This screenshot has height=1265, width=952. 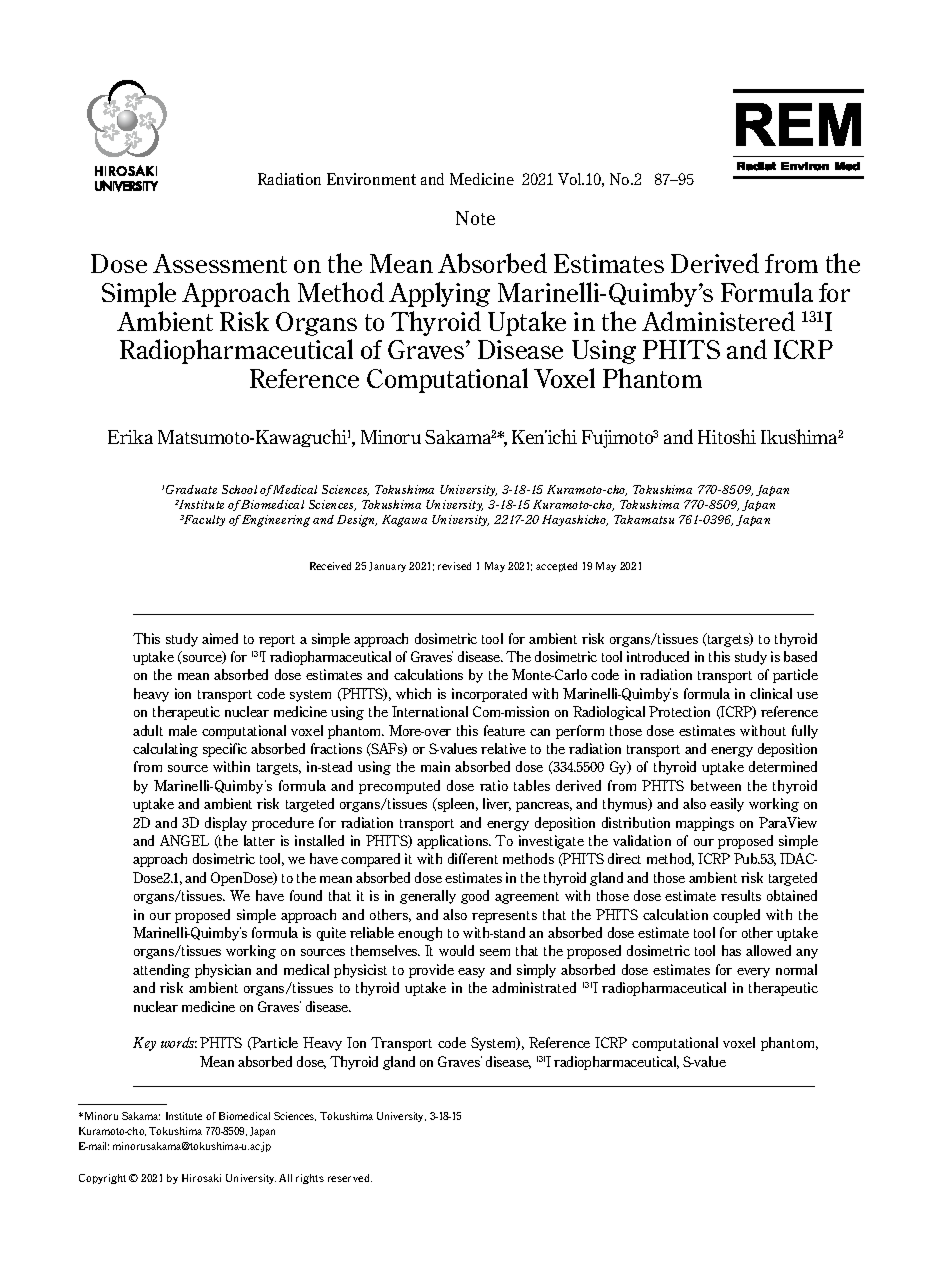 What do you see at coordinates (736, 916) in the screenshot?
I see `coupled` at bounding box center [736, 916].
